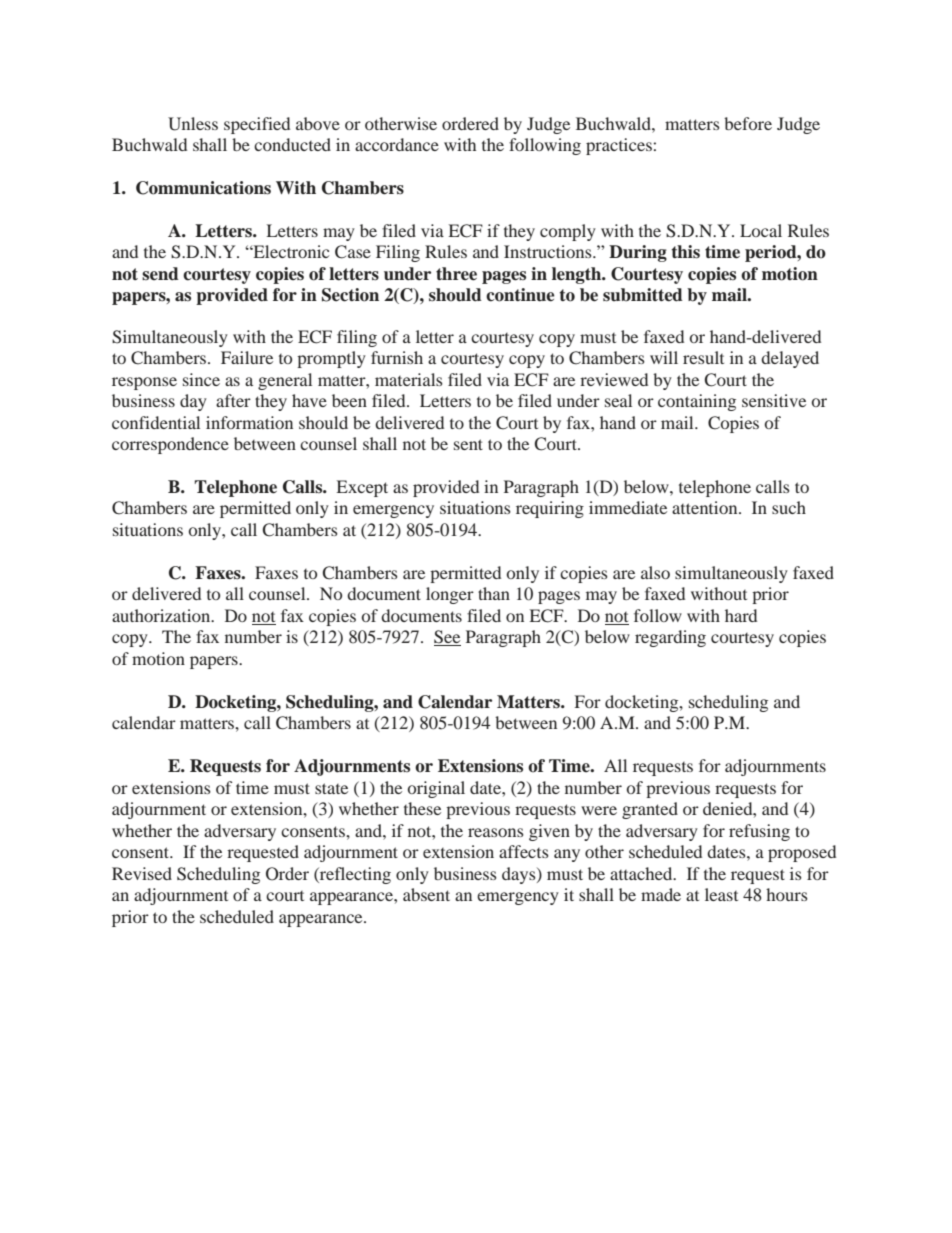 The height and width of the screenshot is (1233, 952). I want to click on accordance, so click(397, 144).
